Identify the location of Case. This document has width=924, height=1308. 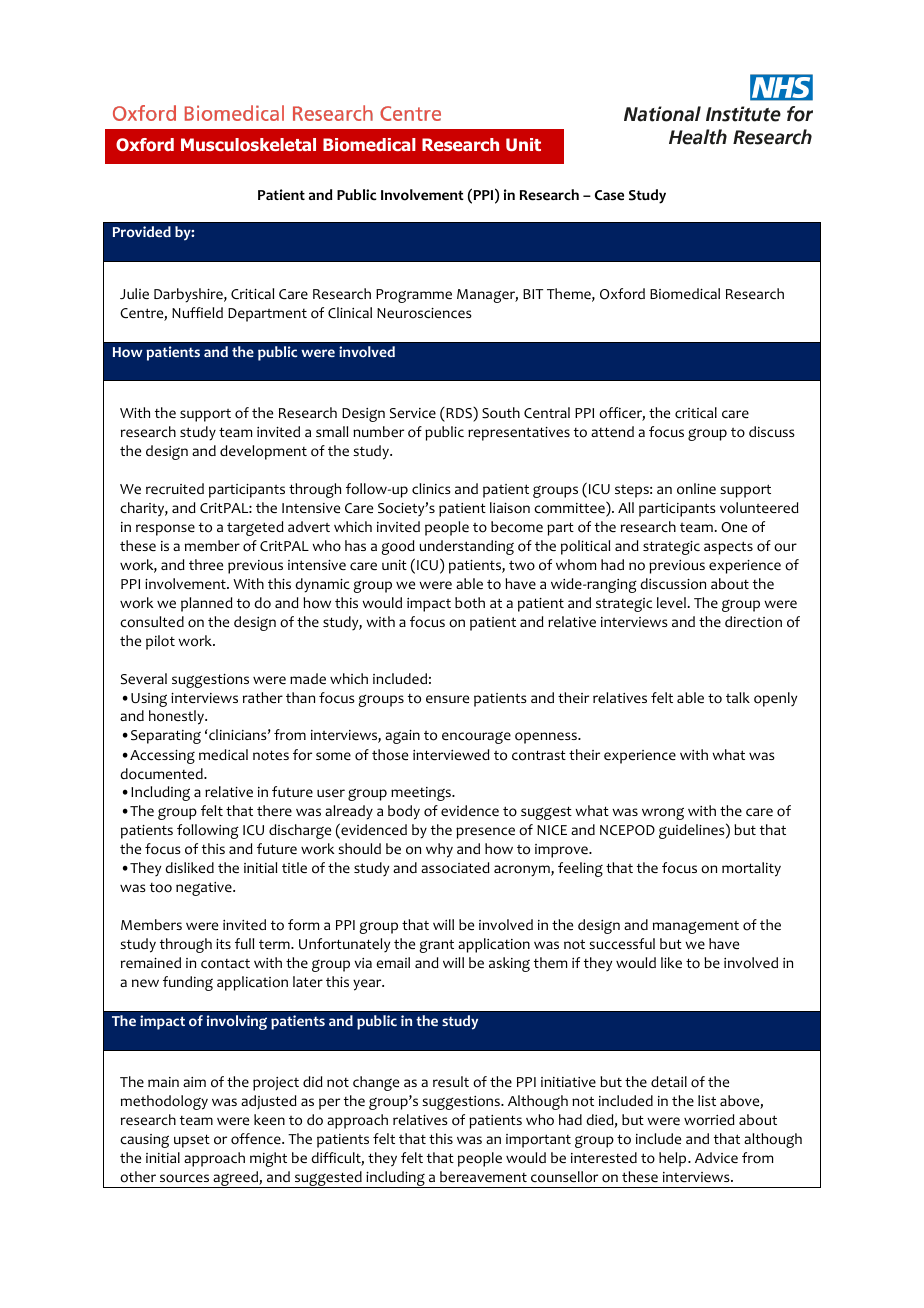
(609, 195).
